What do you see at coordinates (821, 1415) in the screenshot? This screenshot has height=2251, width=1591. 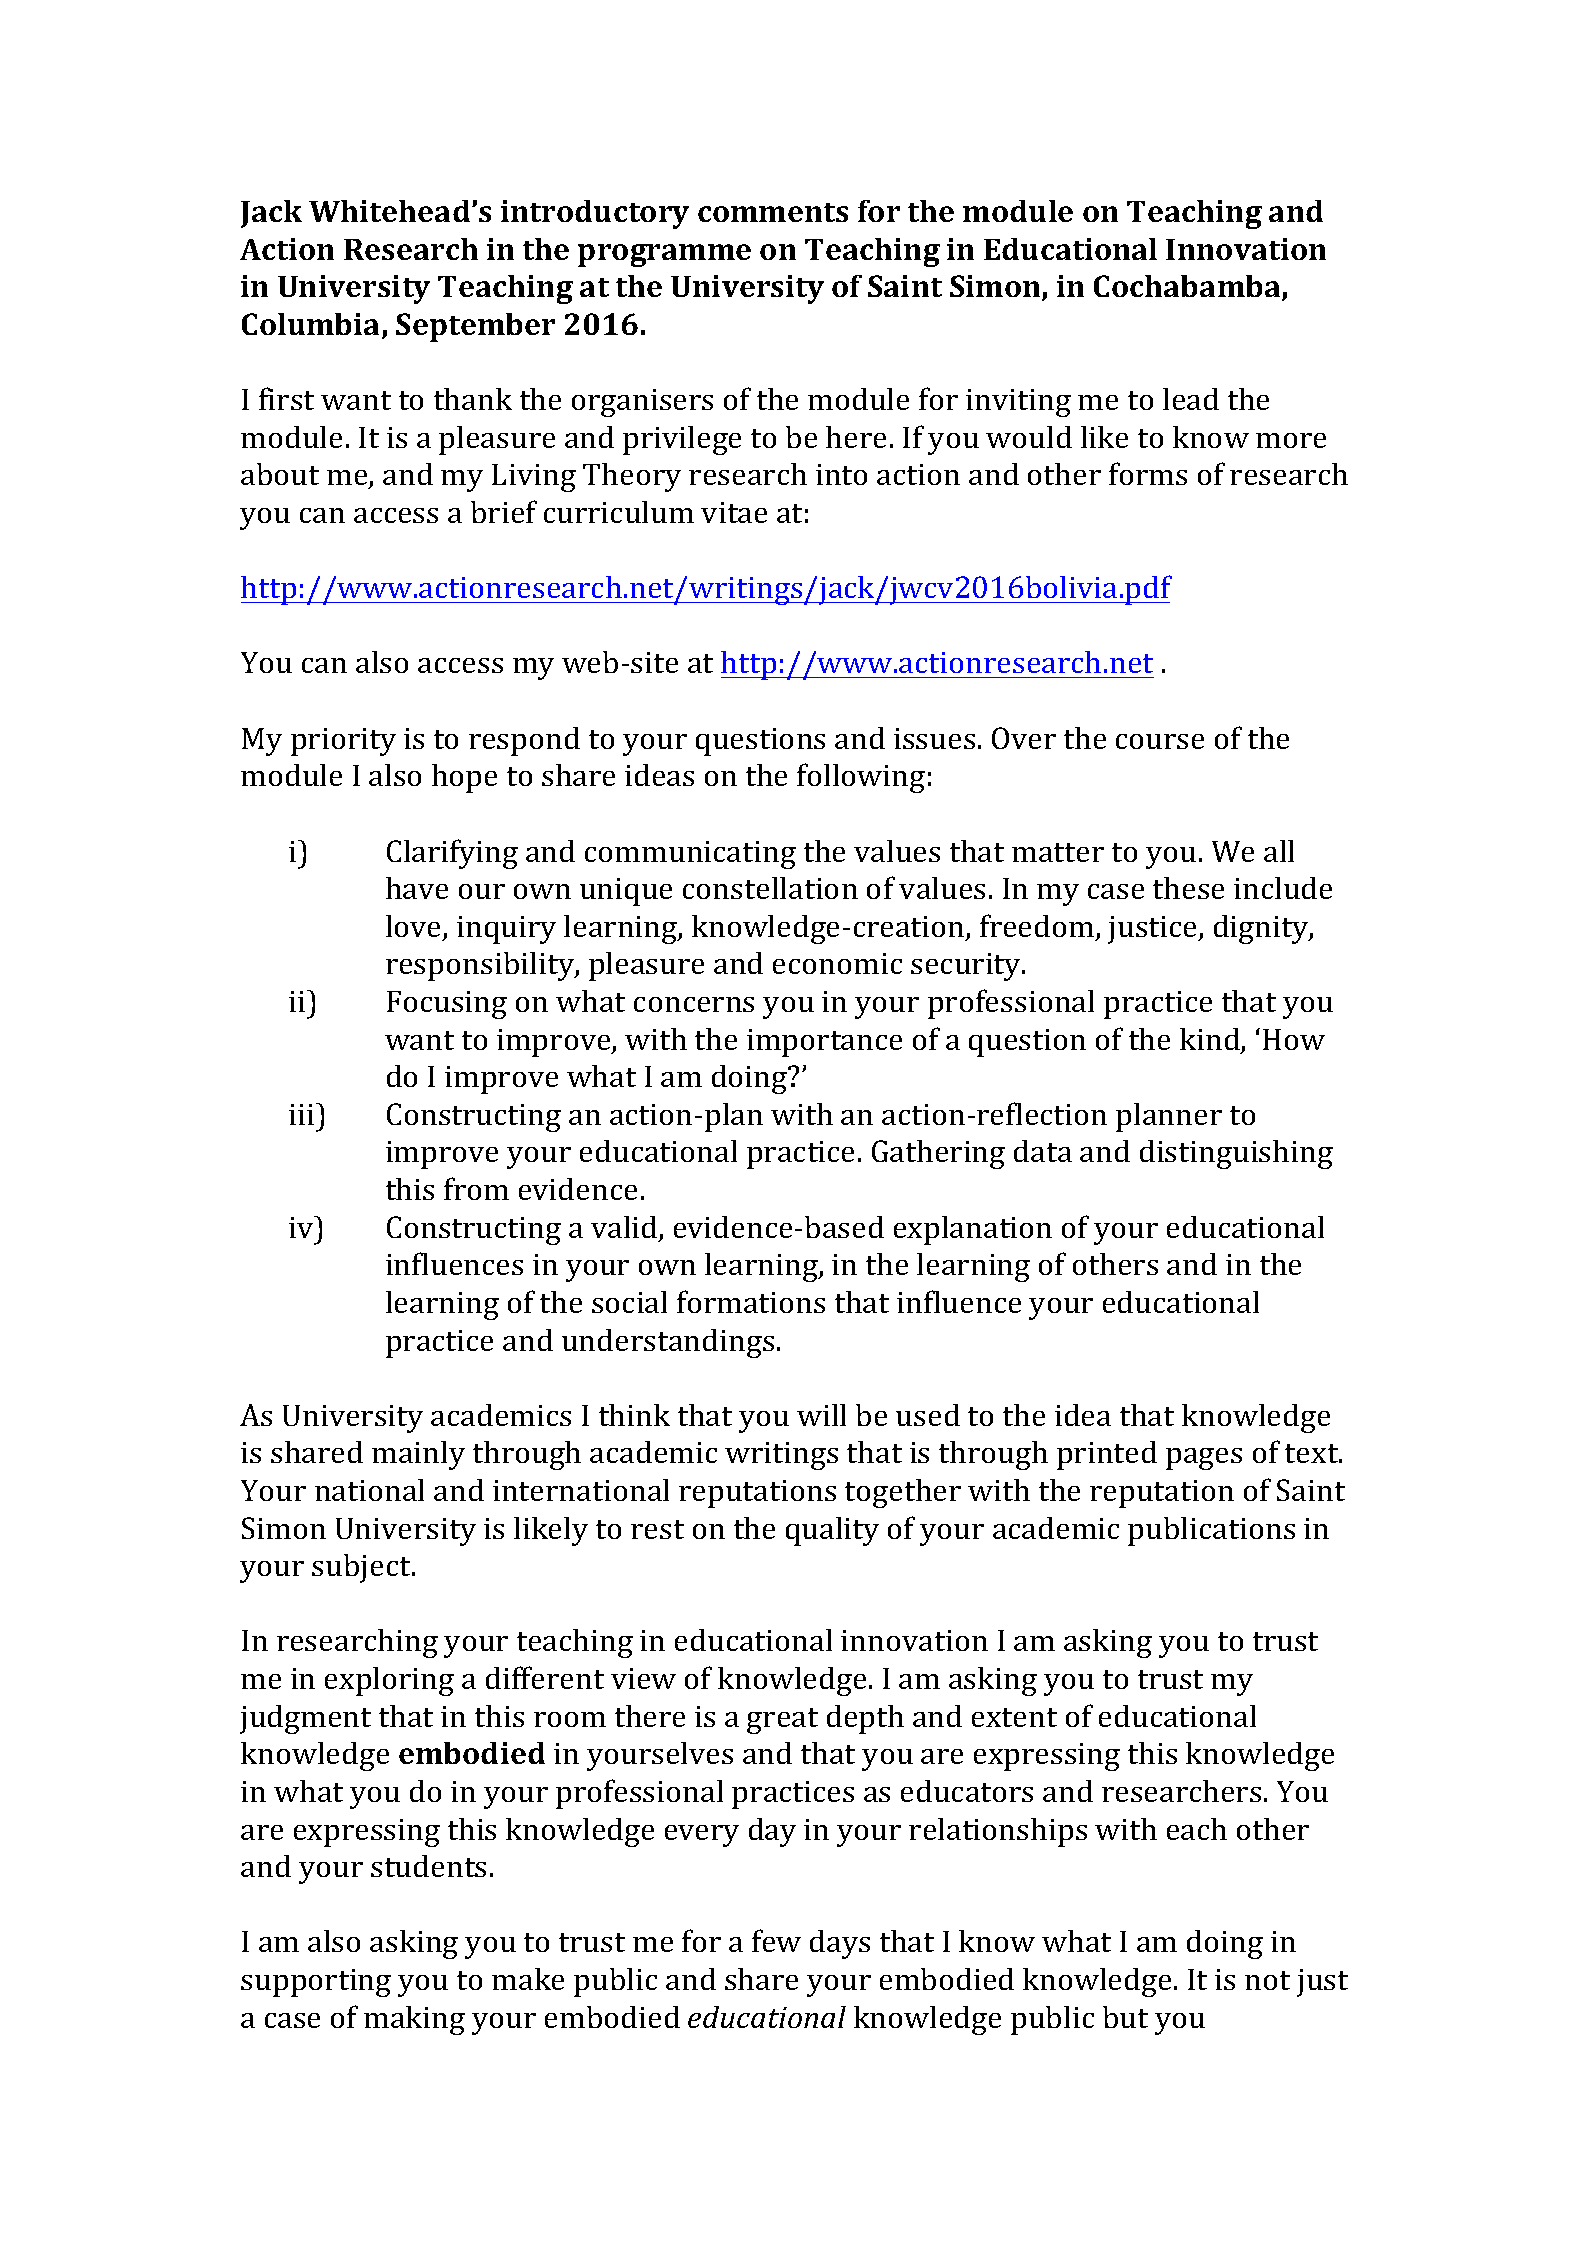 I see `will` at bounding box center [821, 1415].
